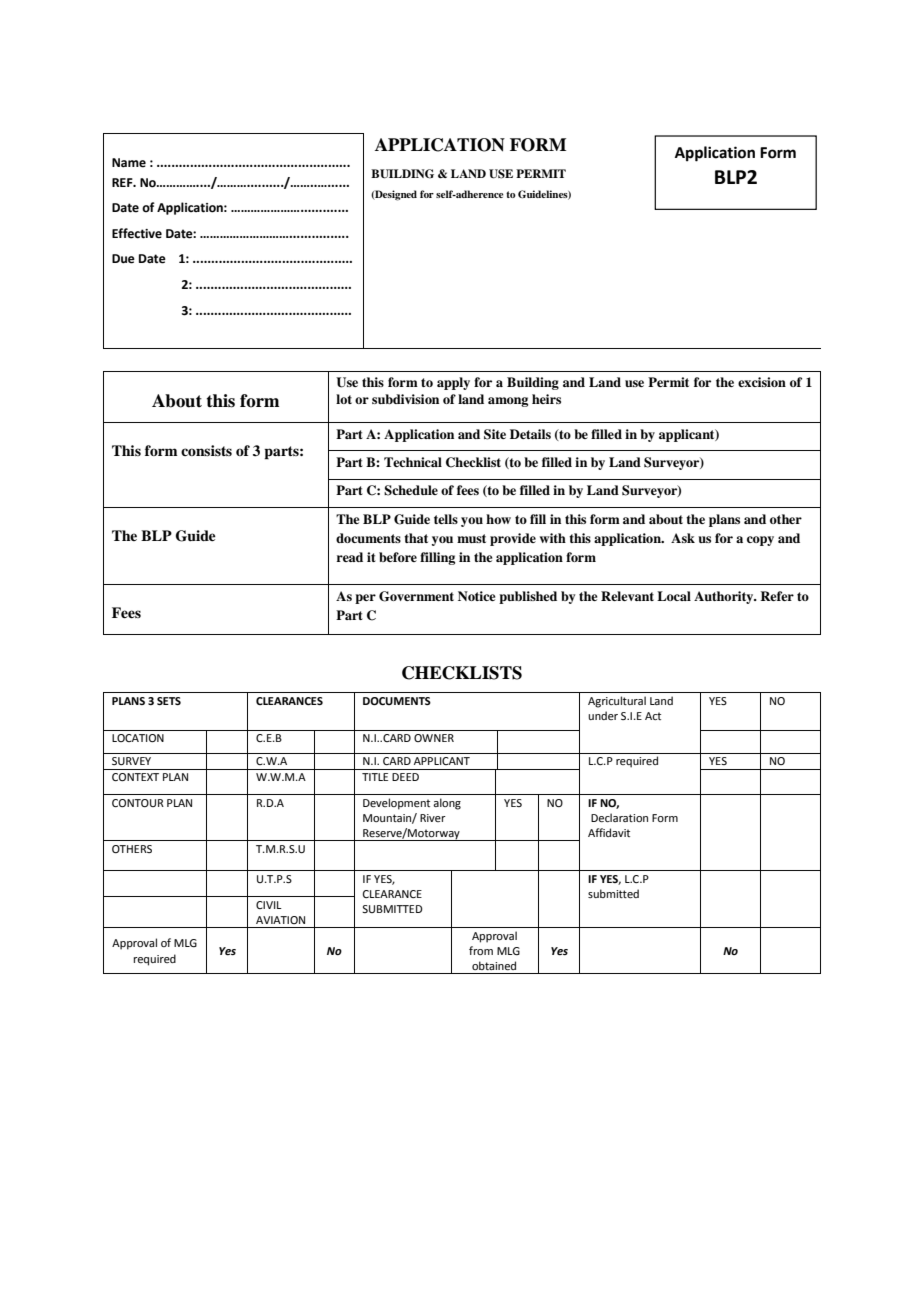 This page has height=1308, width=924. Describe the element at coordinates (453, 383) in the page. I see `apply` at that location.
